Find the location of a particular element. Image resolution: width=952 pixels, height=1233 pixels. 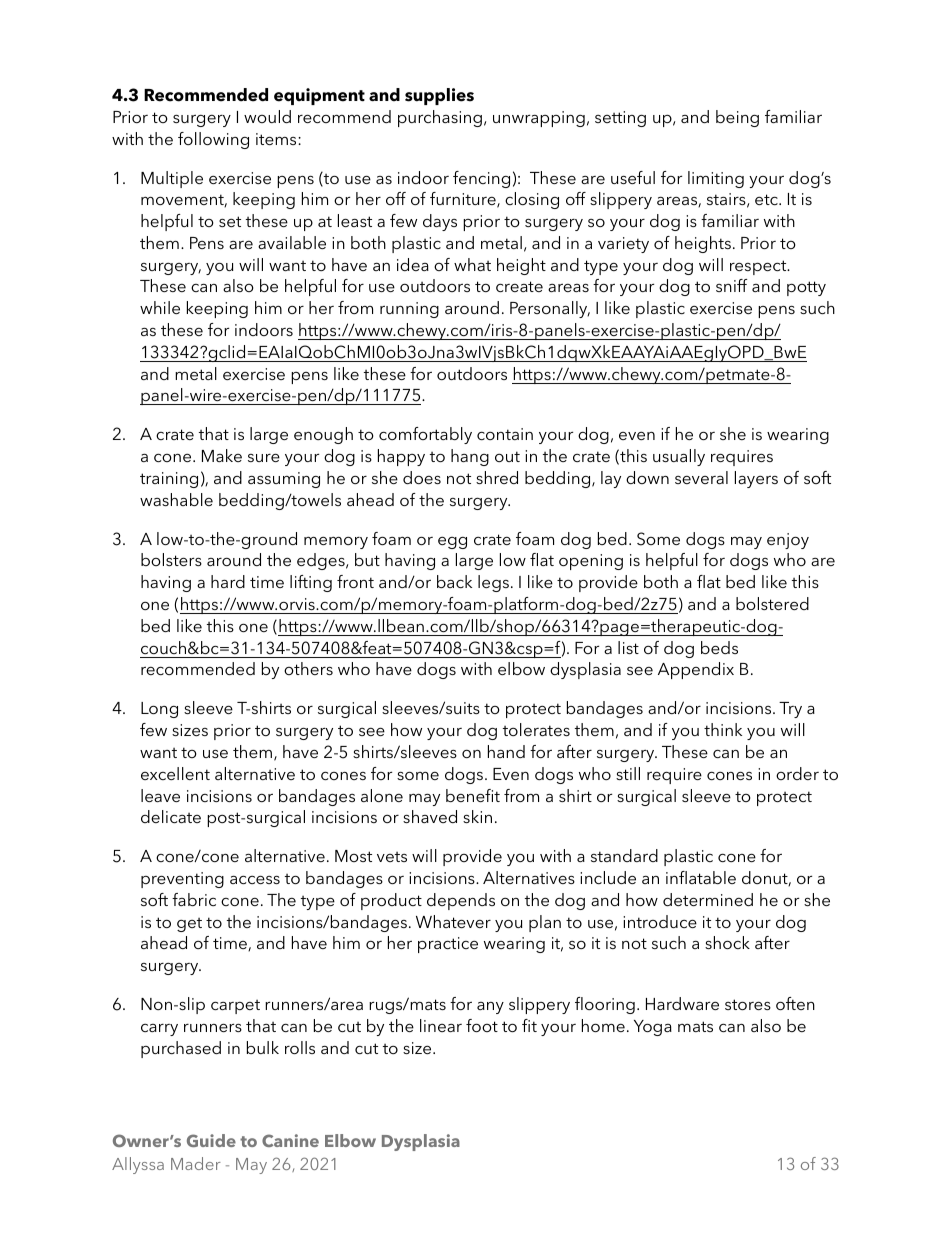

sniff is located at coordinates (732, 285).
